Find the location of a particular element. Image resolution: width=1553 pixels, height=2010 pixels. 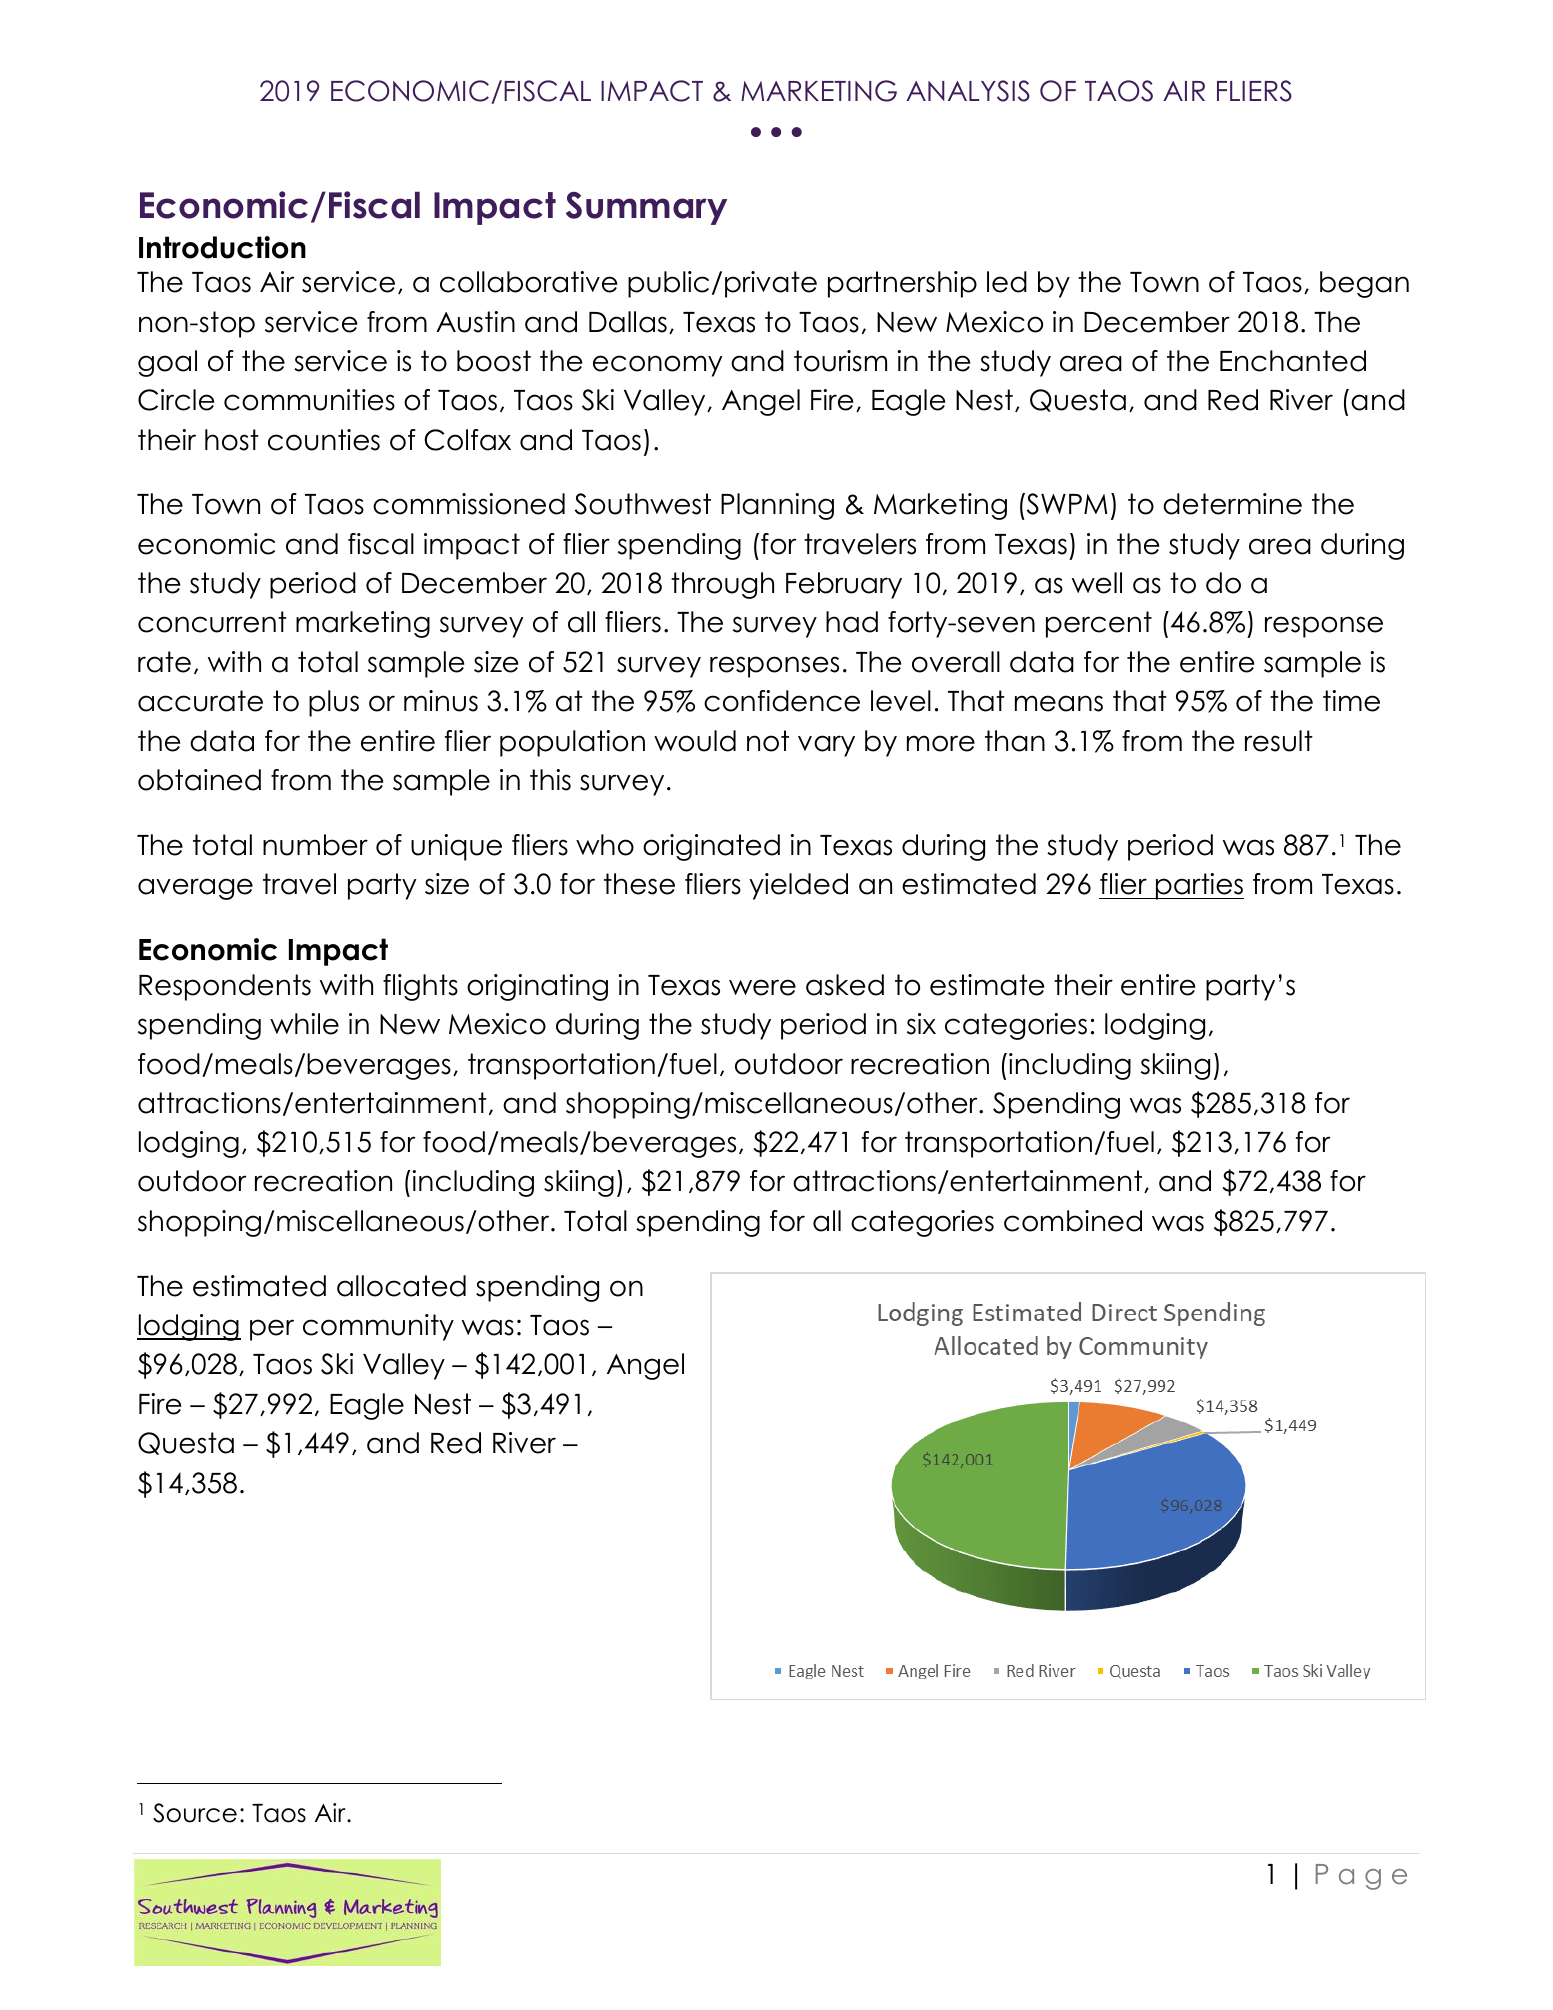

six is located at coordinates (921, 1024).
